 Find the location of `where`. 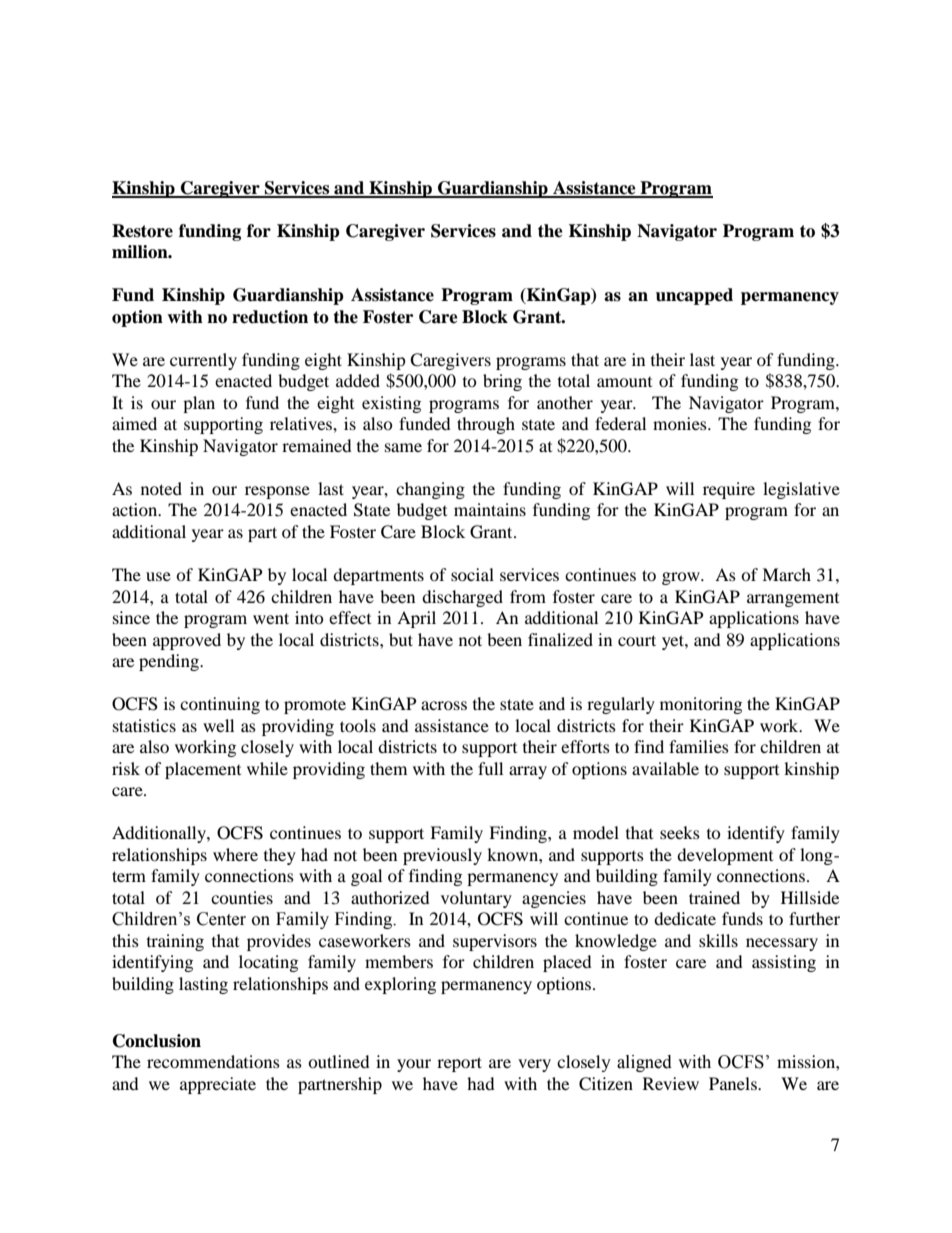

where is located at coordinates (235, 854).
